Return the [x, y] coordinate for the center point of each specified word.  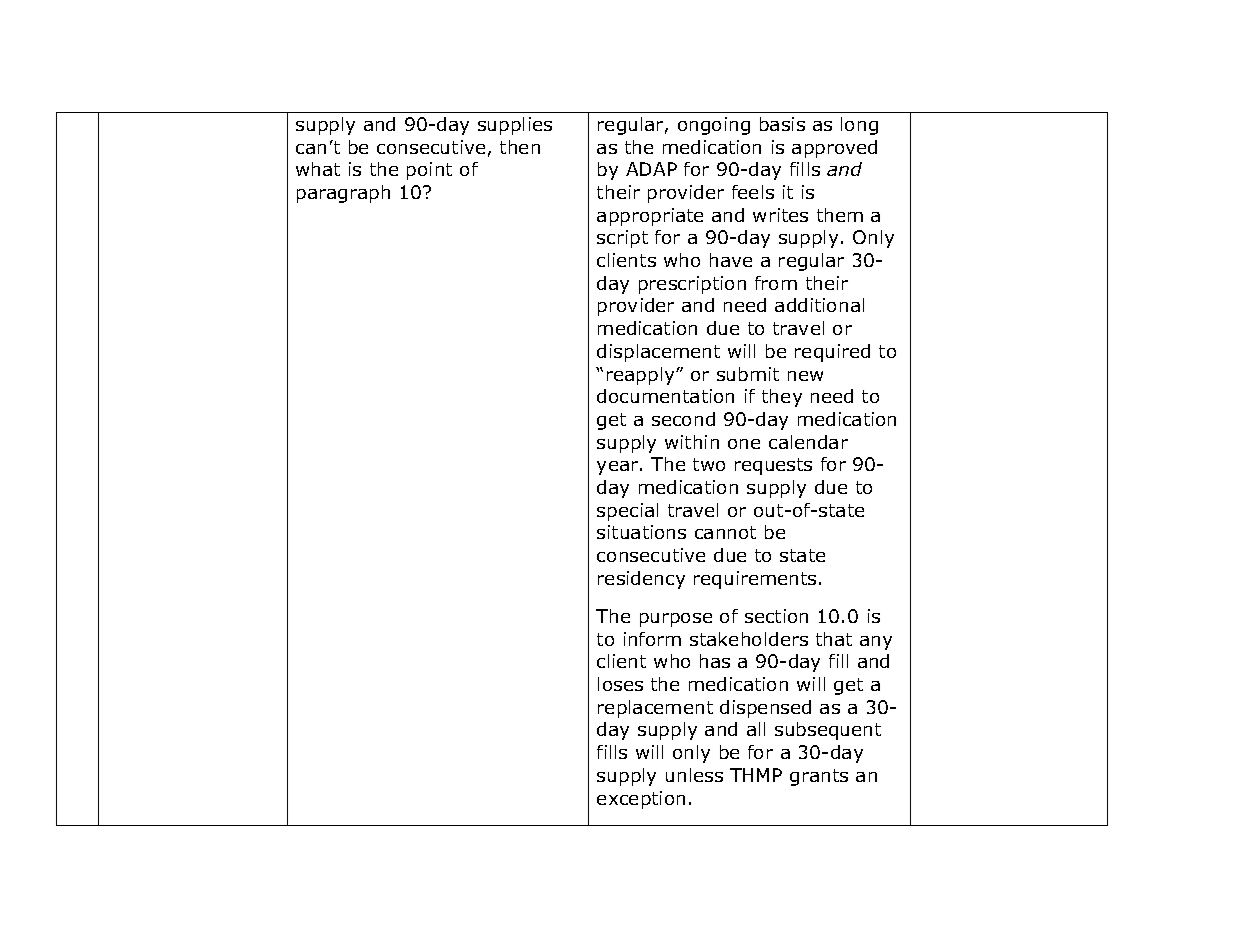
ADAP [651, 169]
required [832, 353]
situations [641, 532]
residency [641, 580]
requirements [755, 580]
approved [834, 149]
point [429, 171]
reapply [642, 376]
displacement [658, 353]
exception [641, 800]
